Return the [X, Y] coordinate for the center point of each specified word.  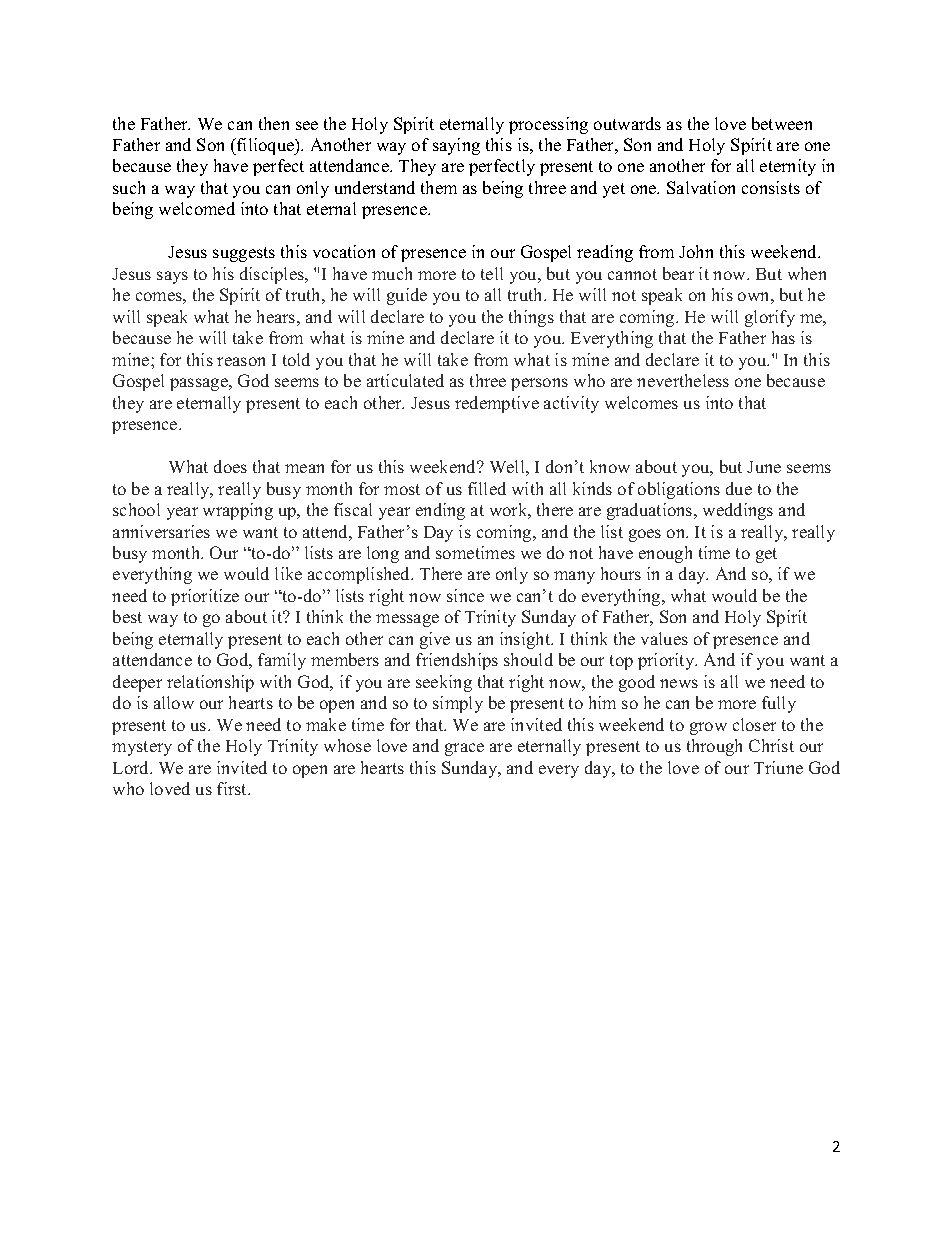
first [233, 788]
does [230, 466]
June [764, 467]
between [782, 123]
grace [464, 749]
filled [487, 488]
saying [456, 146]
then [274, 123]
